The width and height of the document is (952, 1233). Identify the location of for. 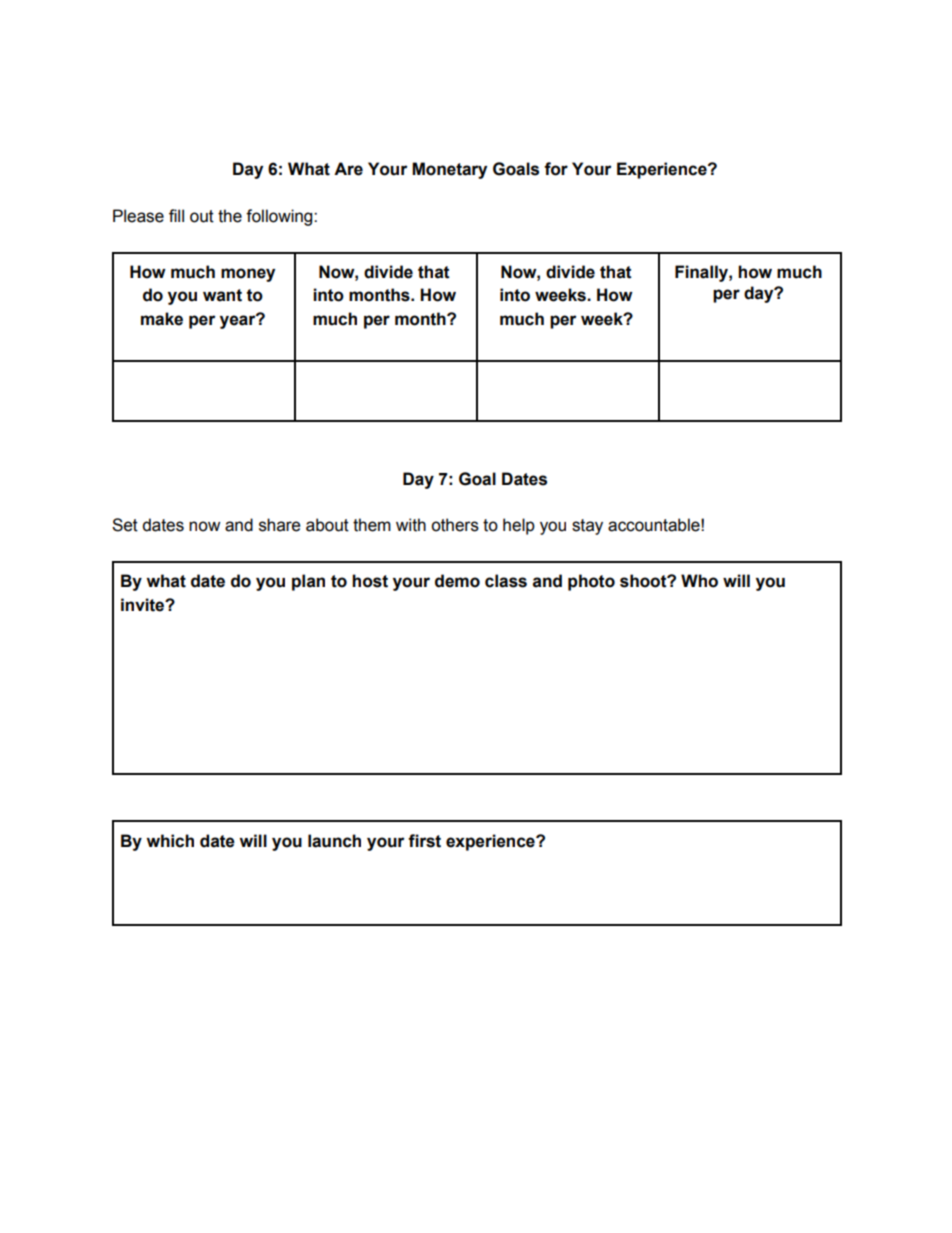
(556, 169).
